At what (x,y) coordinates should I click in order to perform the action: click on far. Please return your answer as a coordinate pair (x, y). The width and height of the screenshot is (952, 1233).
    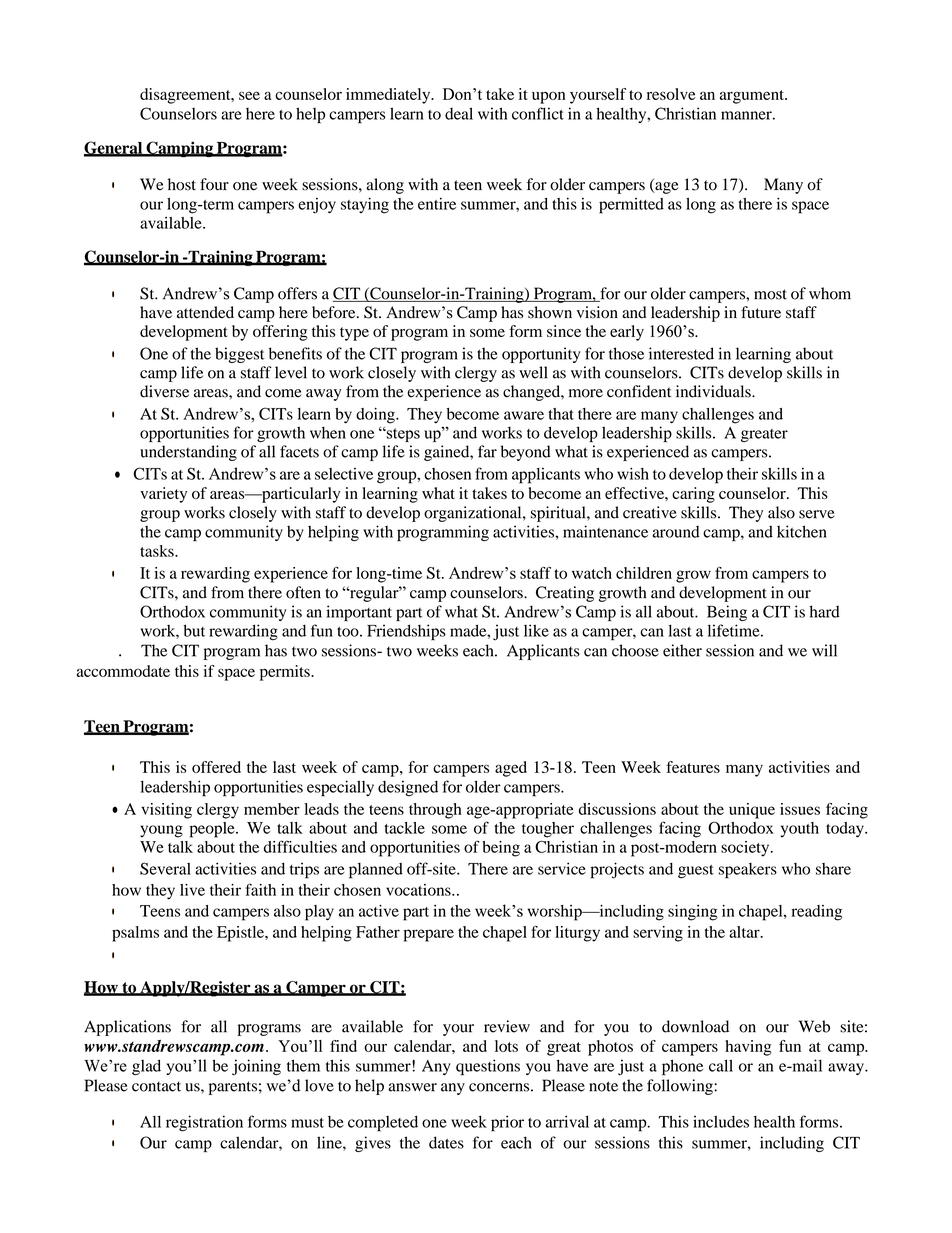
    Looking at the image, I should click on (487, 451).
